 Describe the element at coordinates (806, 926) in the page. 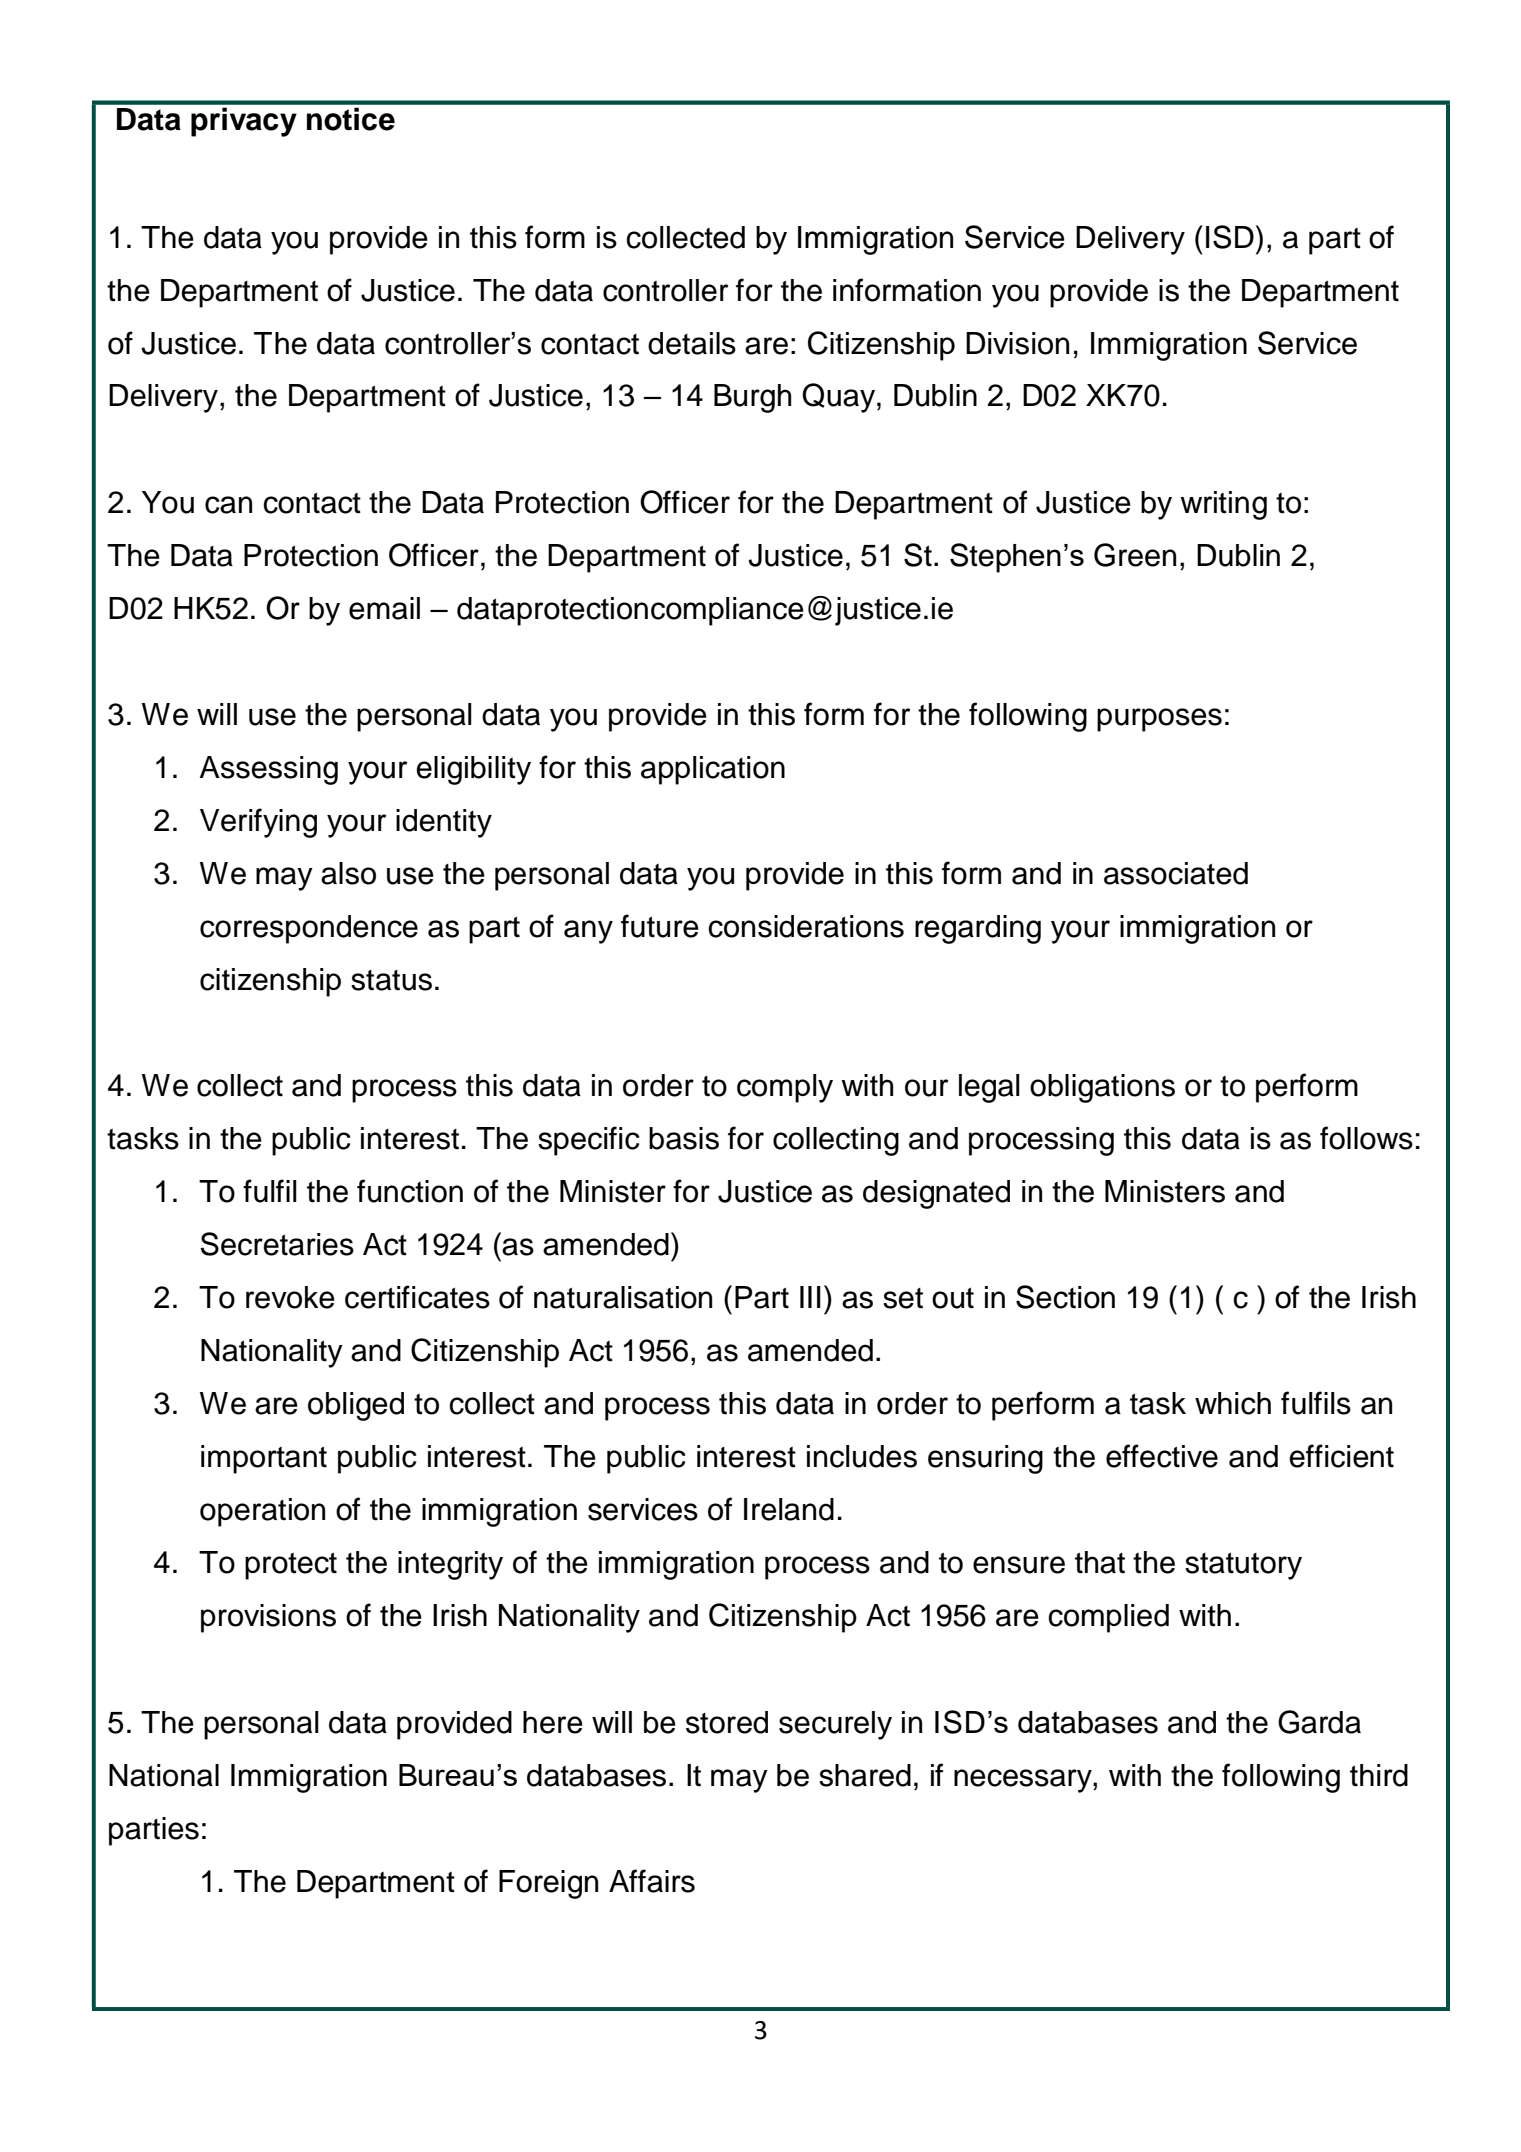

I see `considerations` at that location.
